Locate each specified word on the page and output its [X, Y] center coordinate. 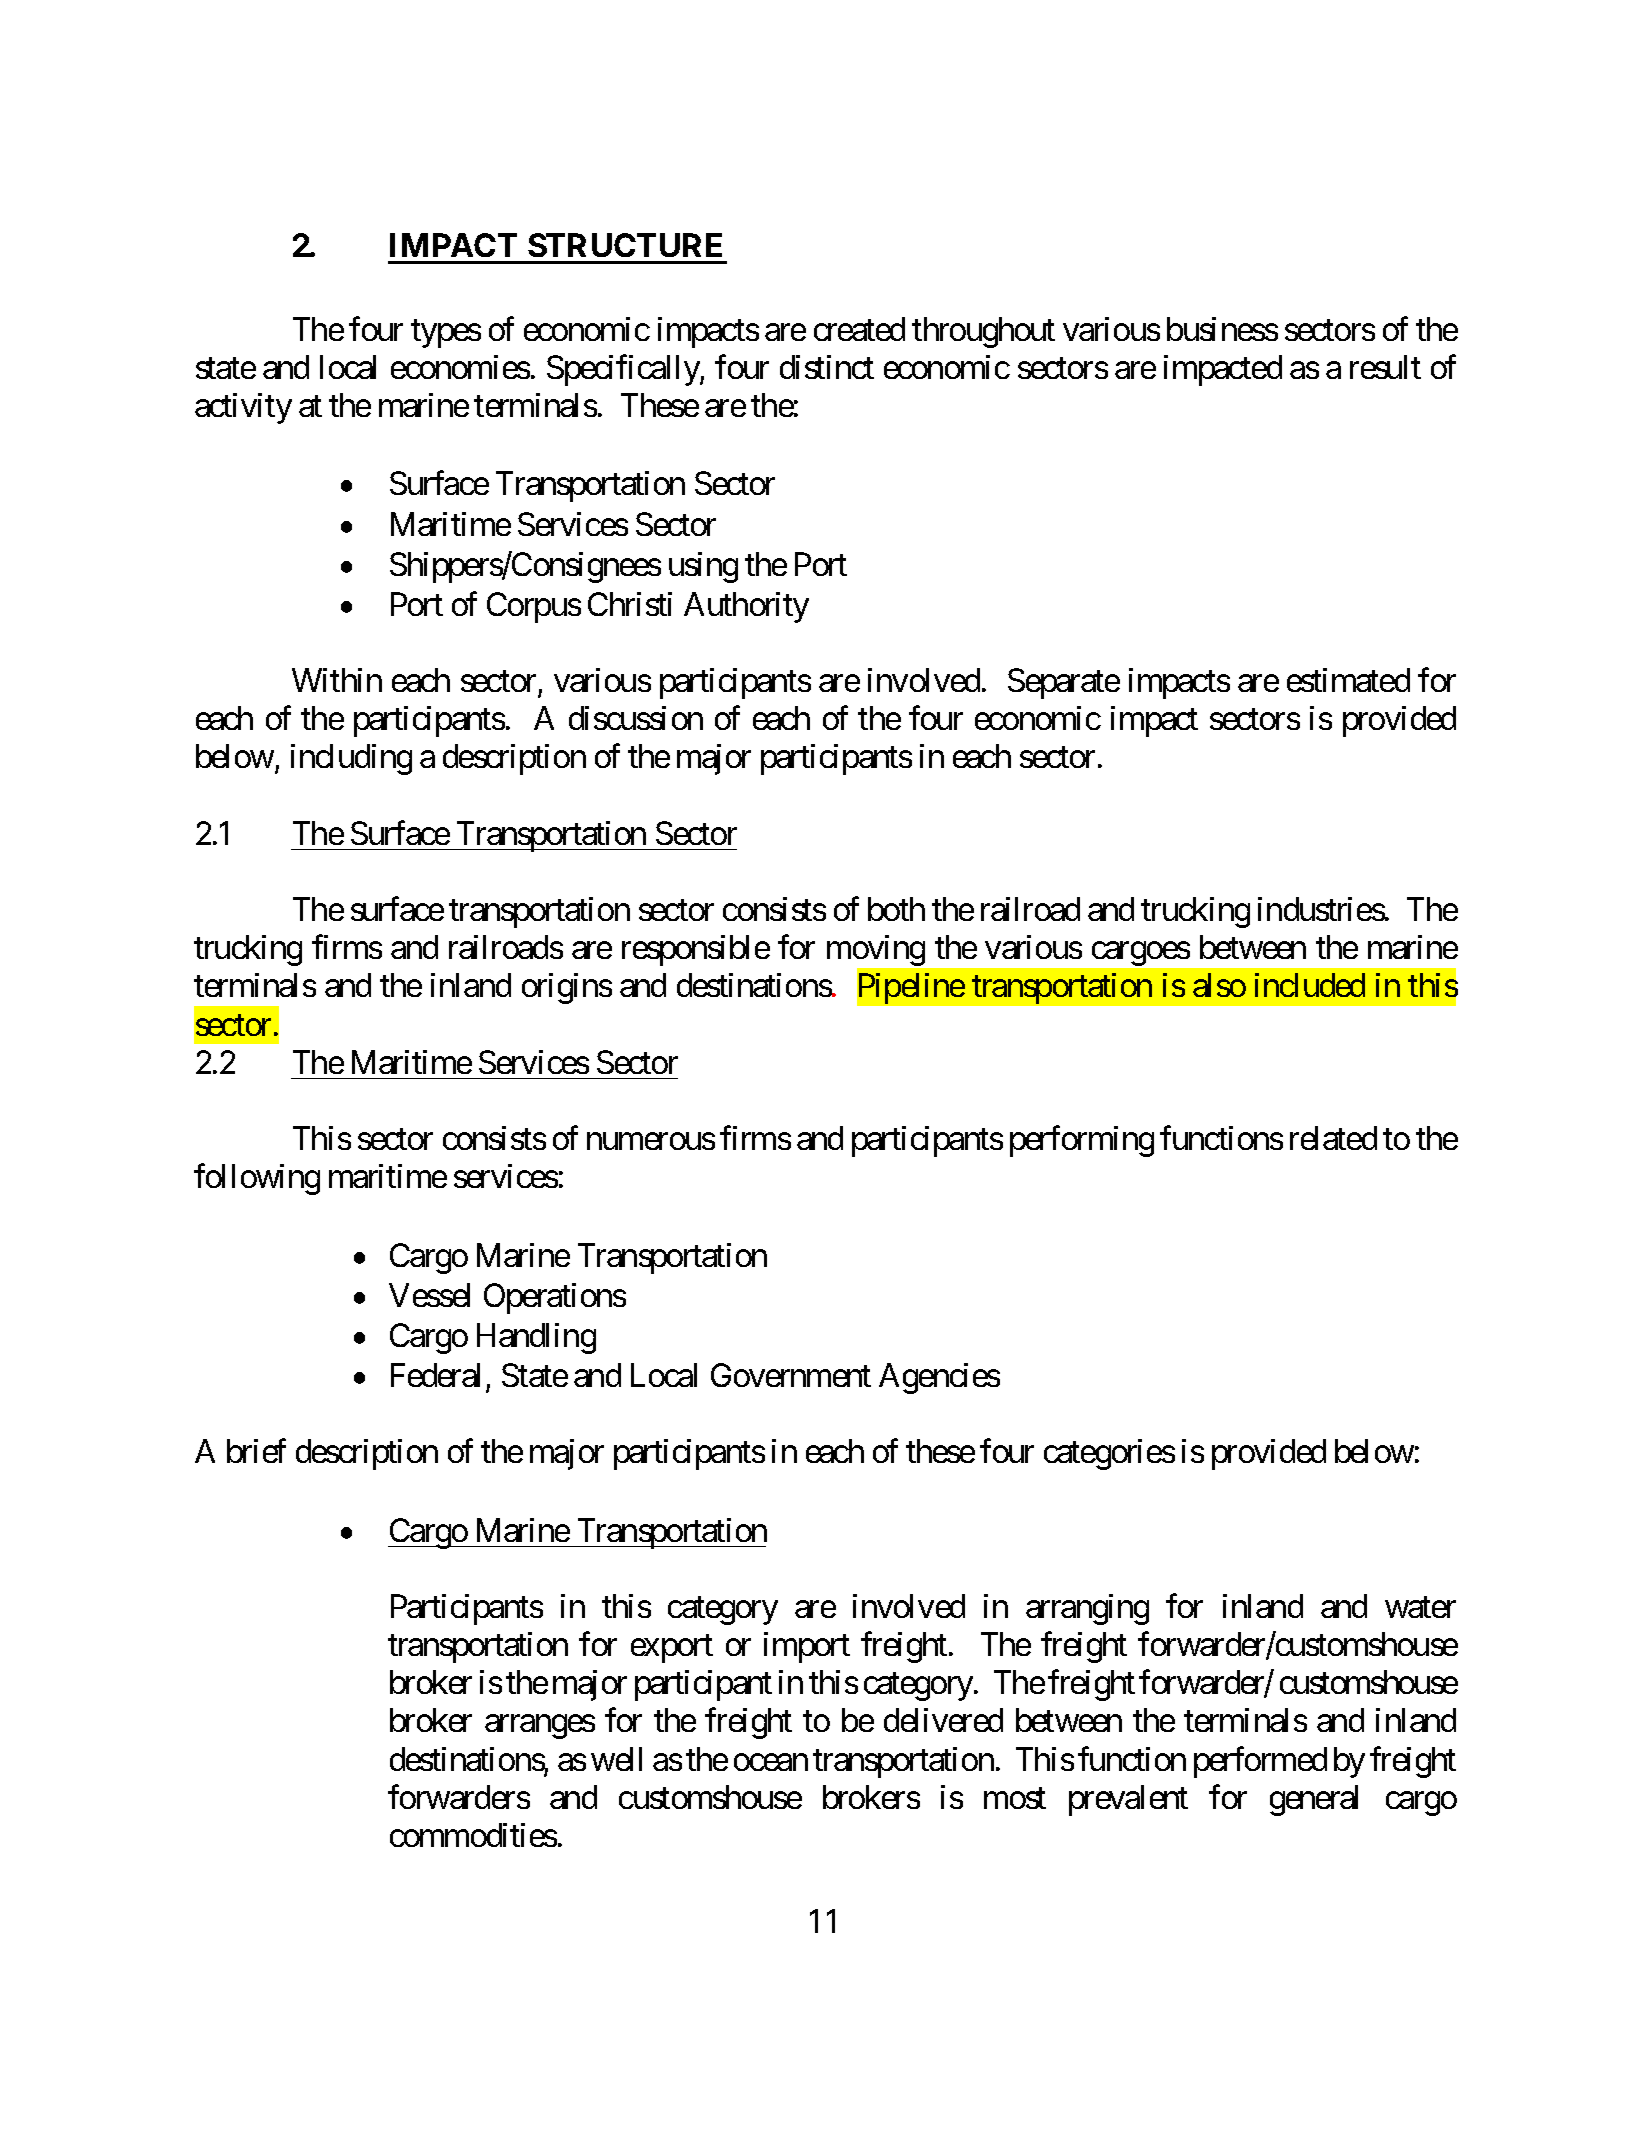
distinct [827, 367]
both [896, 909]
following [257, 1179]
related [1333, 1138]
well [616, 1759]
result [1385, 367]
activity [243, 408]
